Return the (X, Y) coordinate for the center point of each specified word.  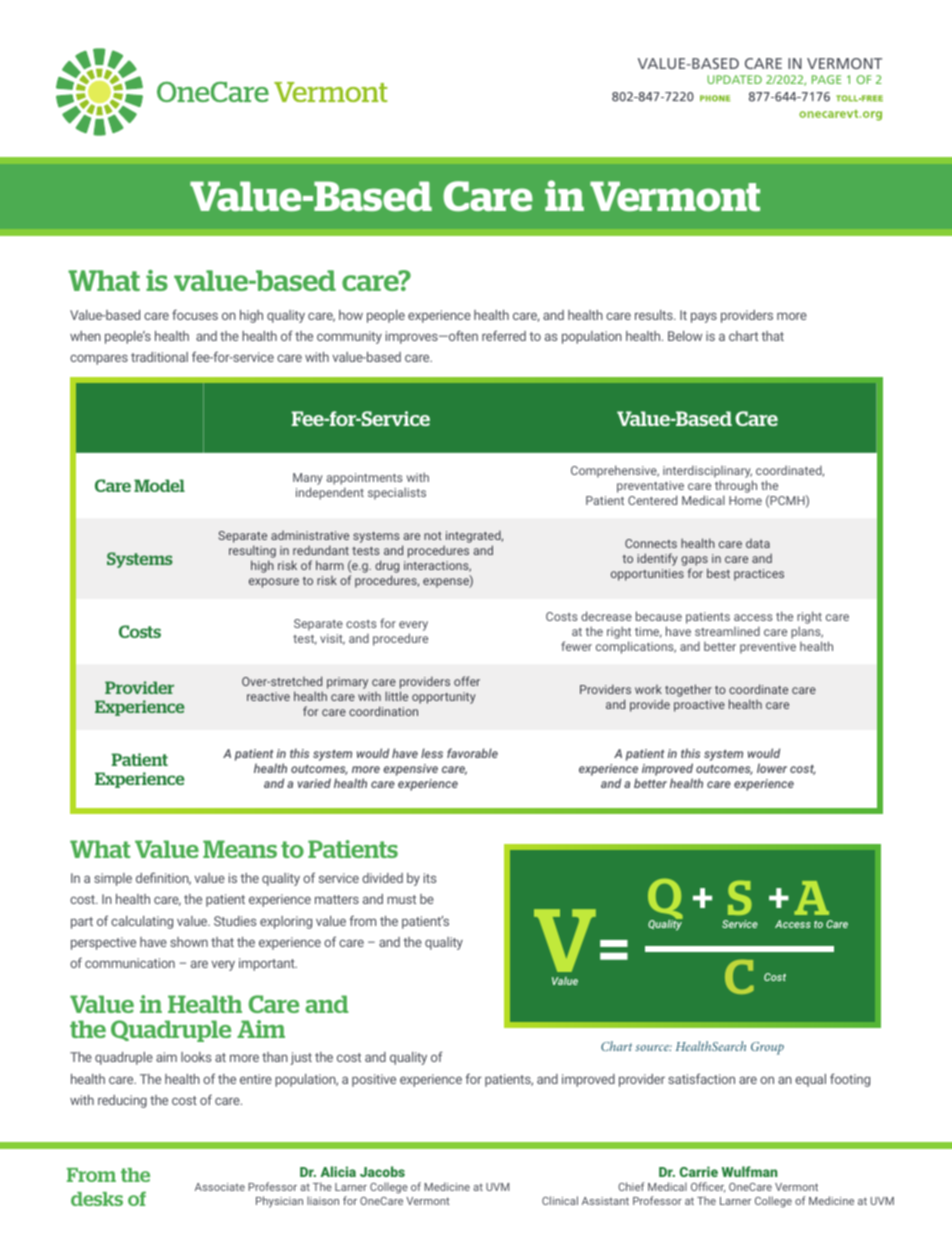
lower (772, 768)
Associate (220, 1187)
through (736, 486)
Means (240, 849)
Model (159, 485)
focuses (195, 314)
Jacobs (382, 1171)
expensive (410, 770)
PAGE (826, 79)
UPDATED (734, 79)
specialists (397, 493)
